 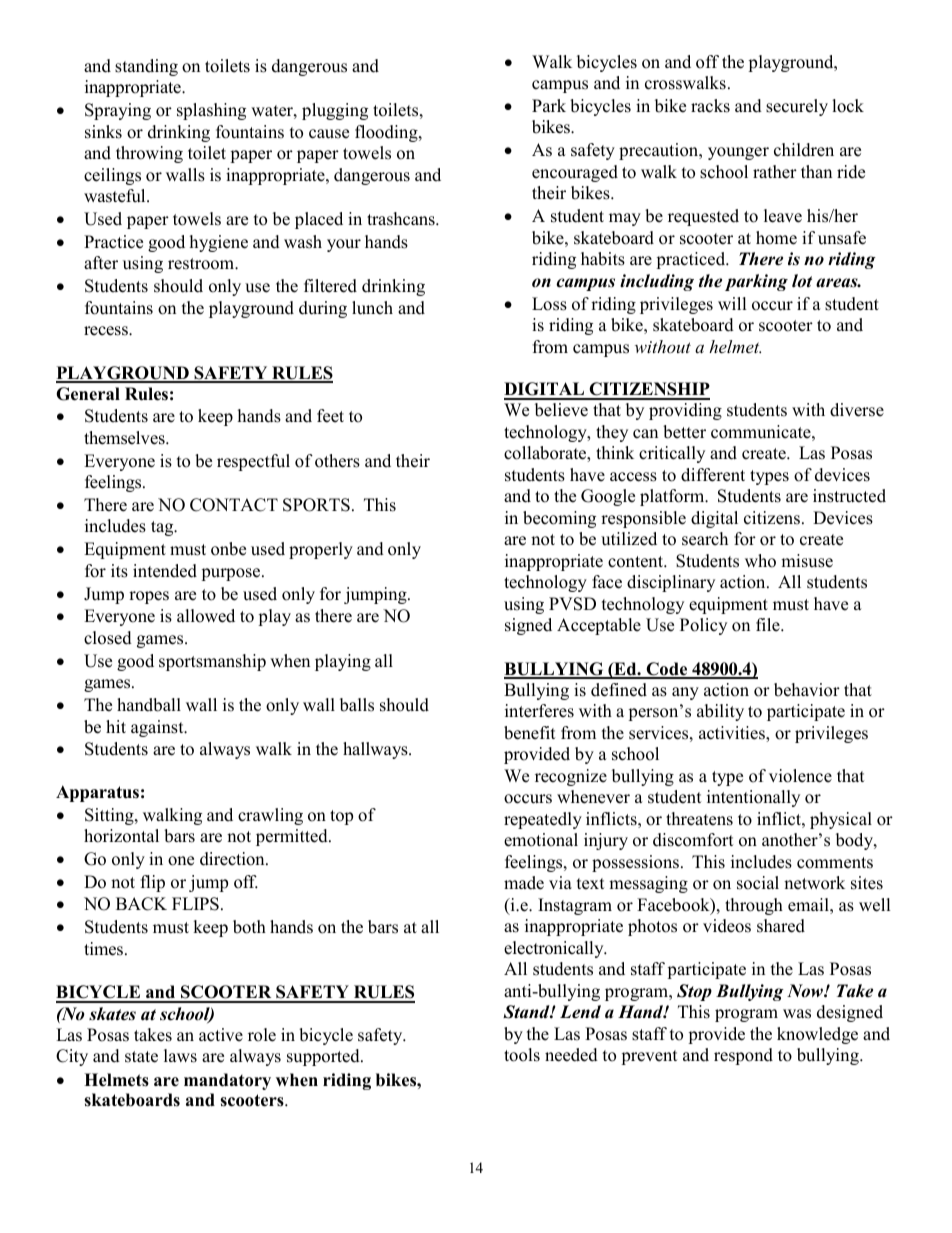 What do you see at coordinates (769, 625) in the image?
I see `file` at bounding box center [769, 625].
